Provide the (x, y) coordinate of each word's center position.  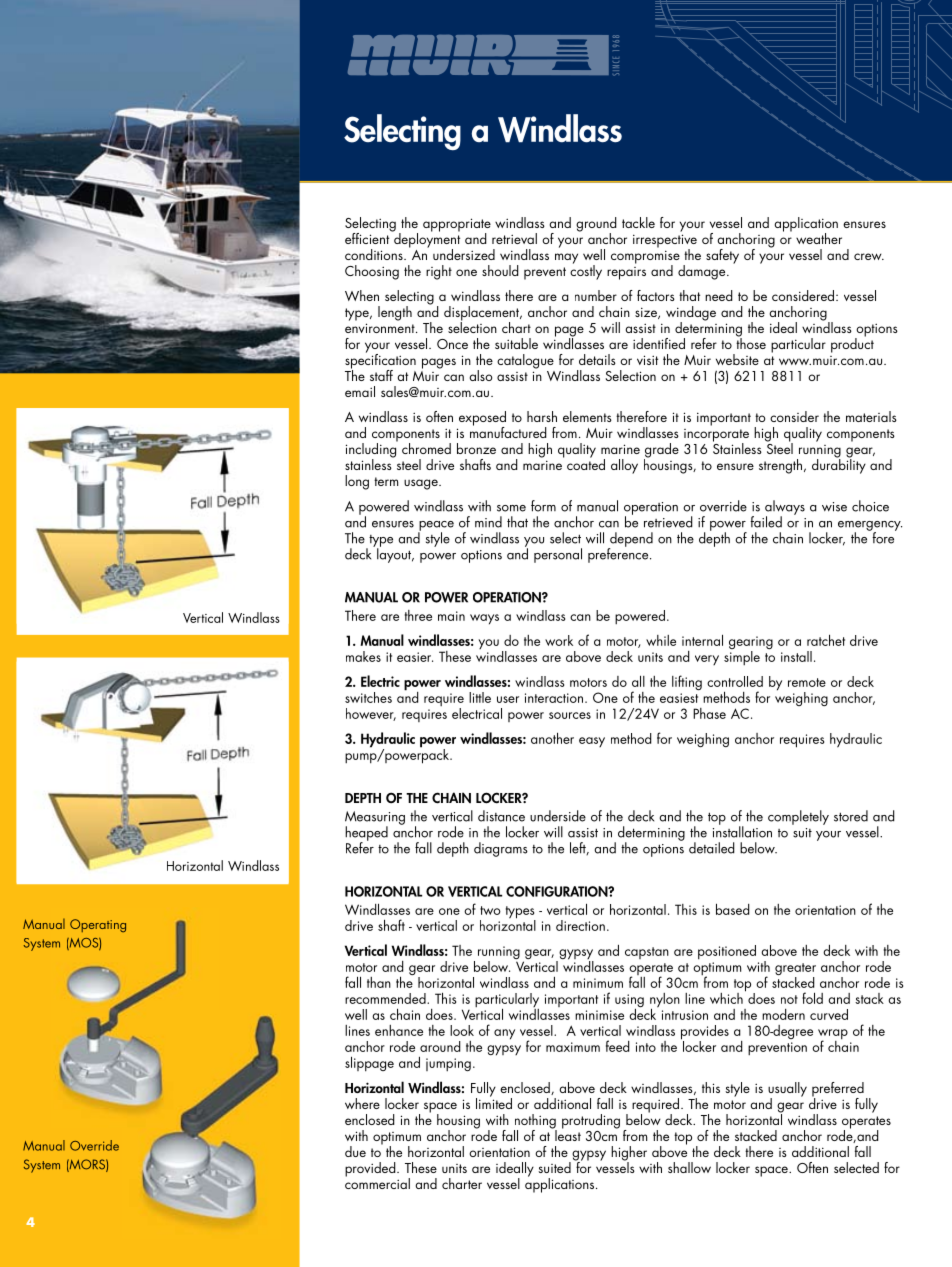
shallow (689, 1167)
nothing (535, 1122)
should (500, 270)
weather (819, 238)
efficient (368, 237)
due (355, 1151)
